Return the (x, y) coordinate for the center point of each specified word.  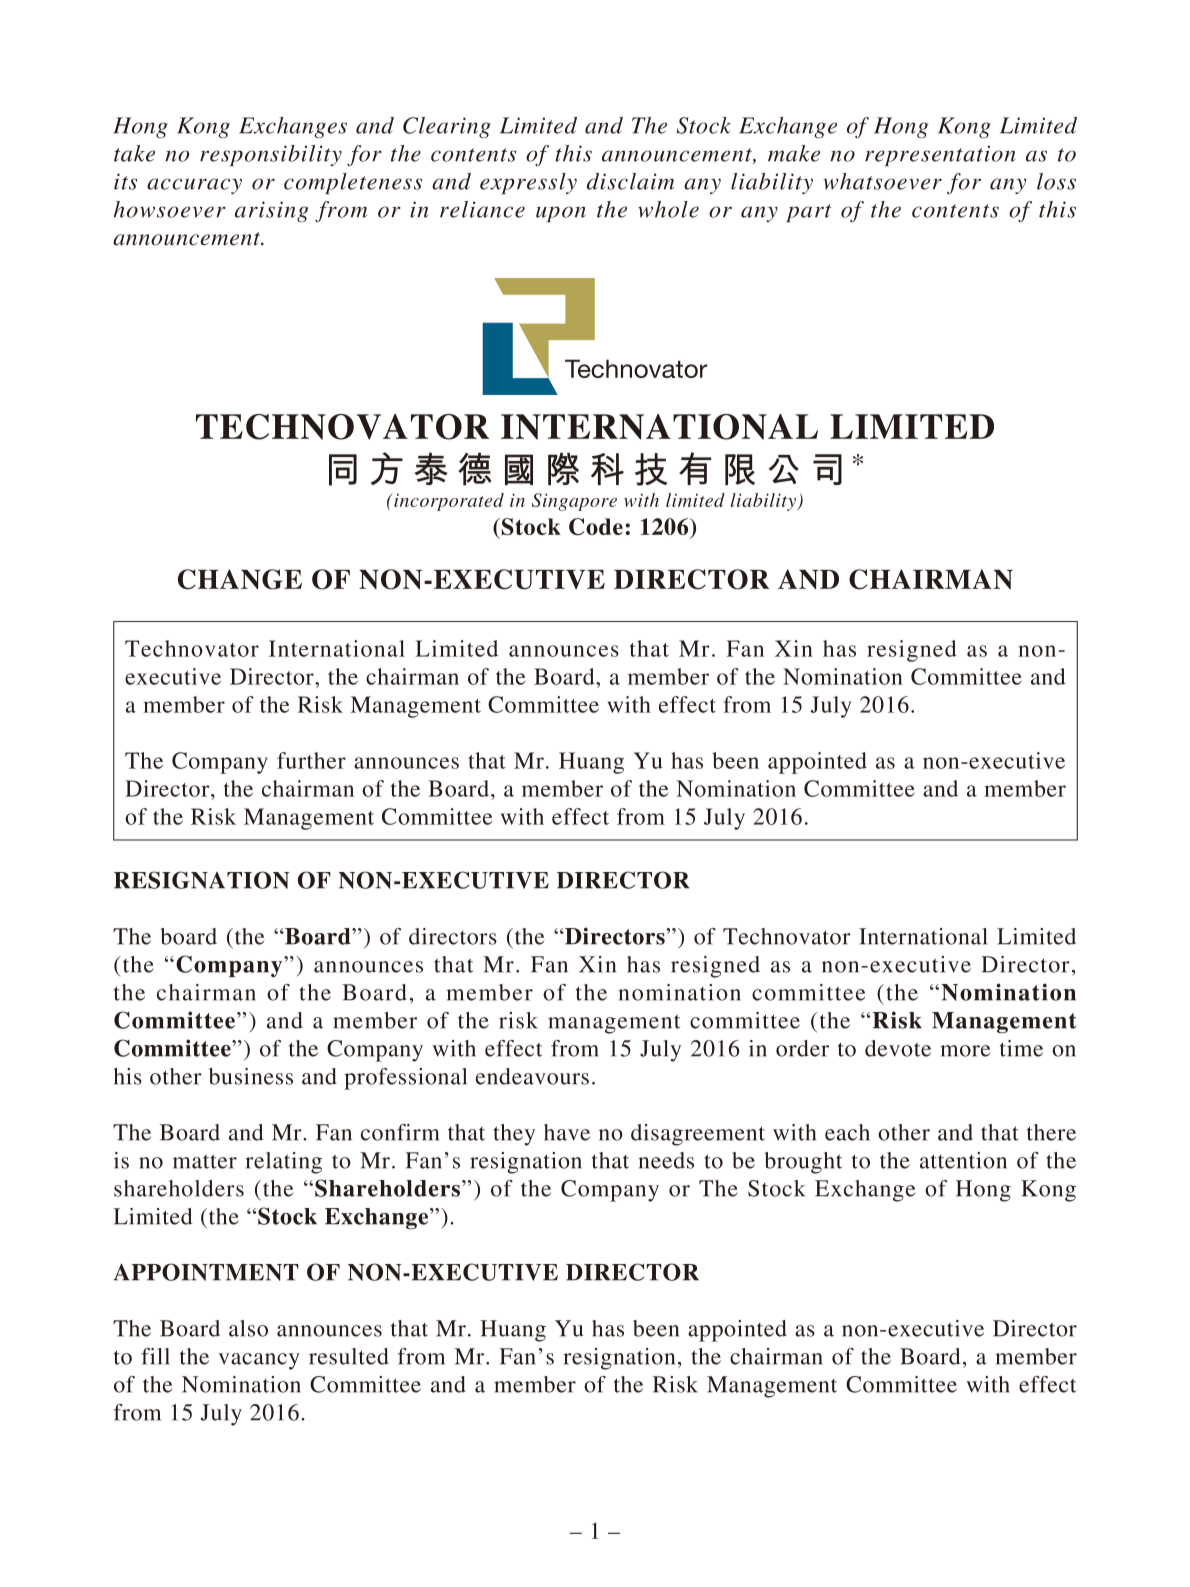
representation (940, 155)
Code (596, 526)
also (248, 1328)
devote (898, 1048)
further (311, 760)
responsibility (271, 155)
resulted (349, 1356)
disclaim (630, 181)
